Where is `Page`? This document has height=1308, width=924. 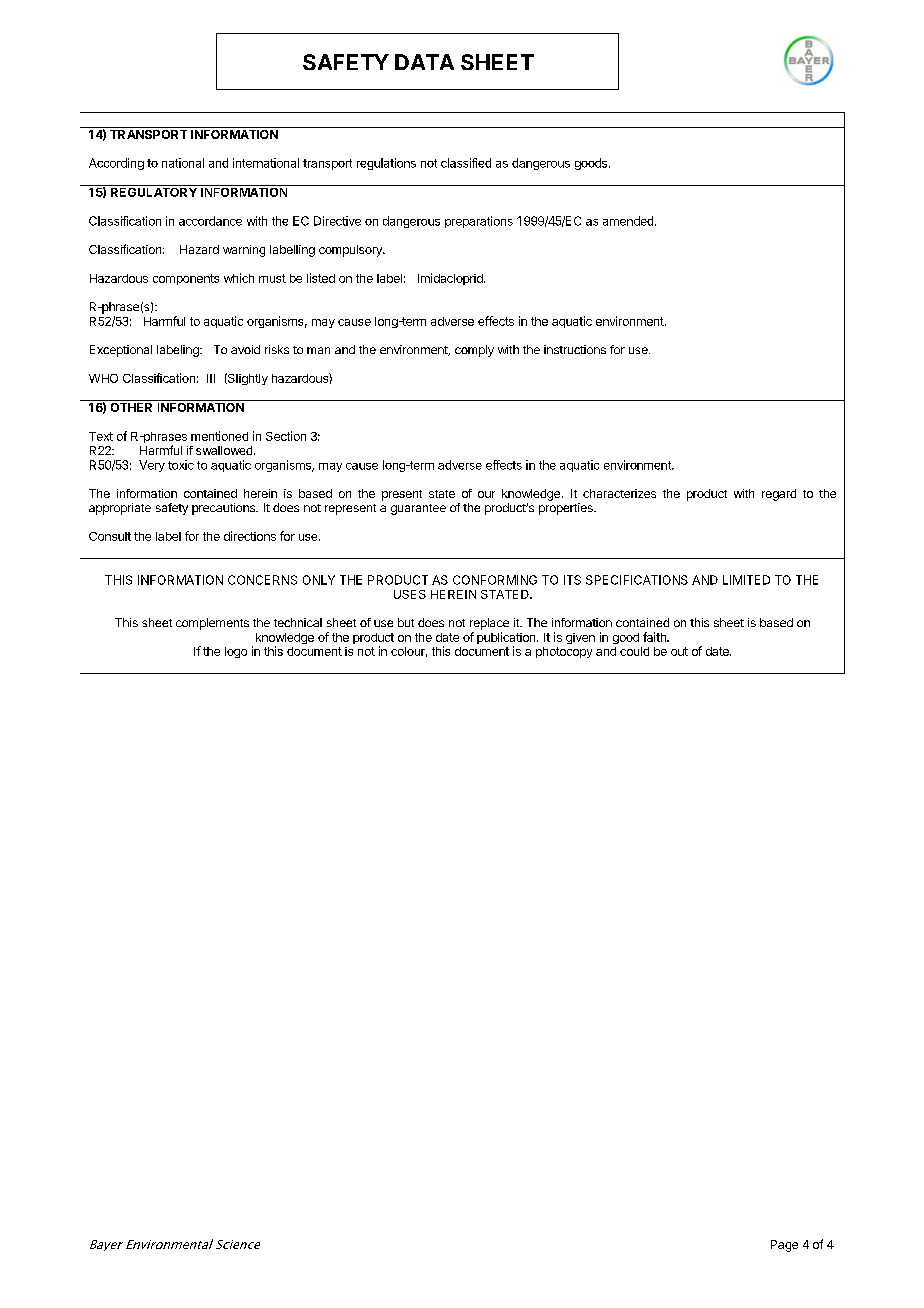 Page is located at coordinates (784, 1246).
